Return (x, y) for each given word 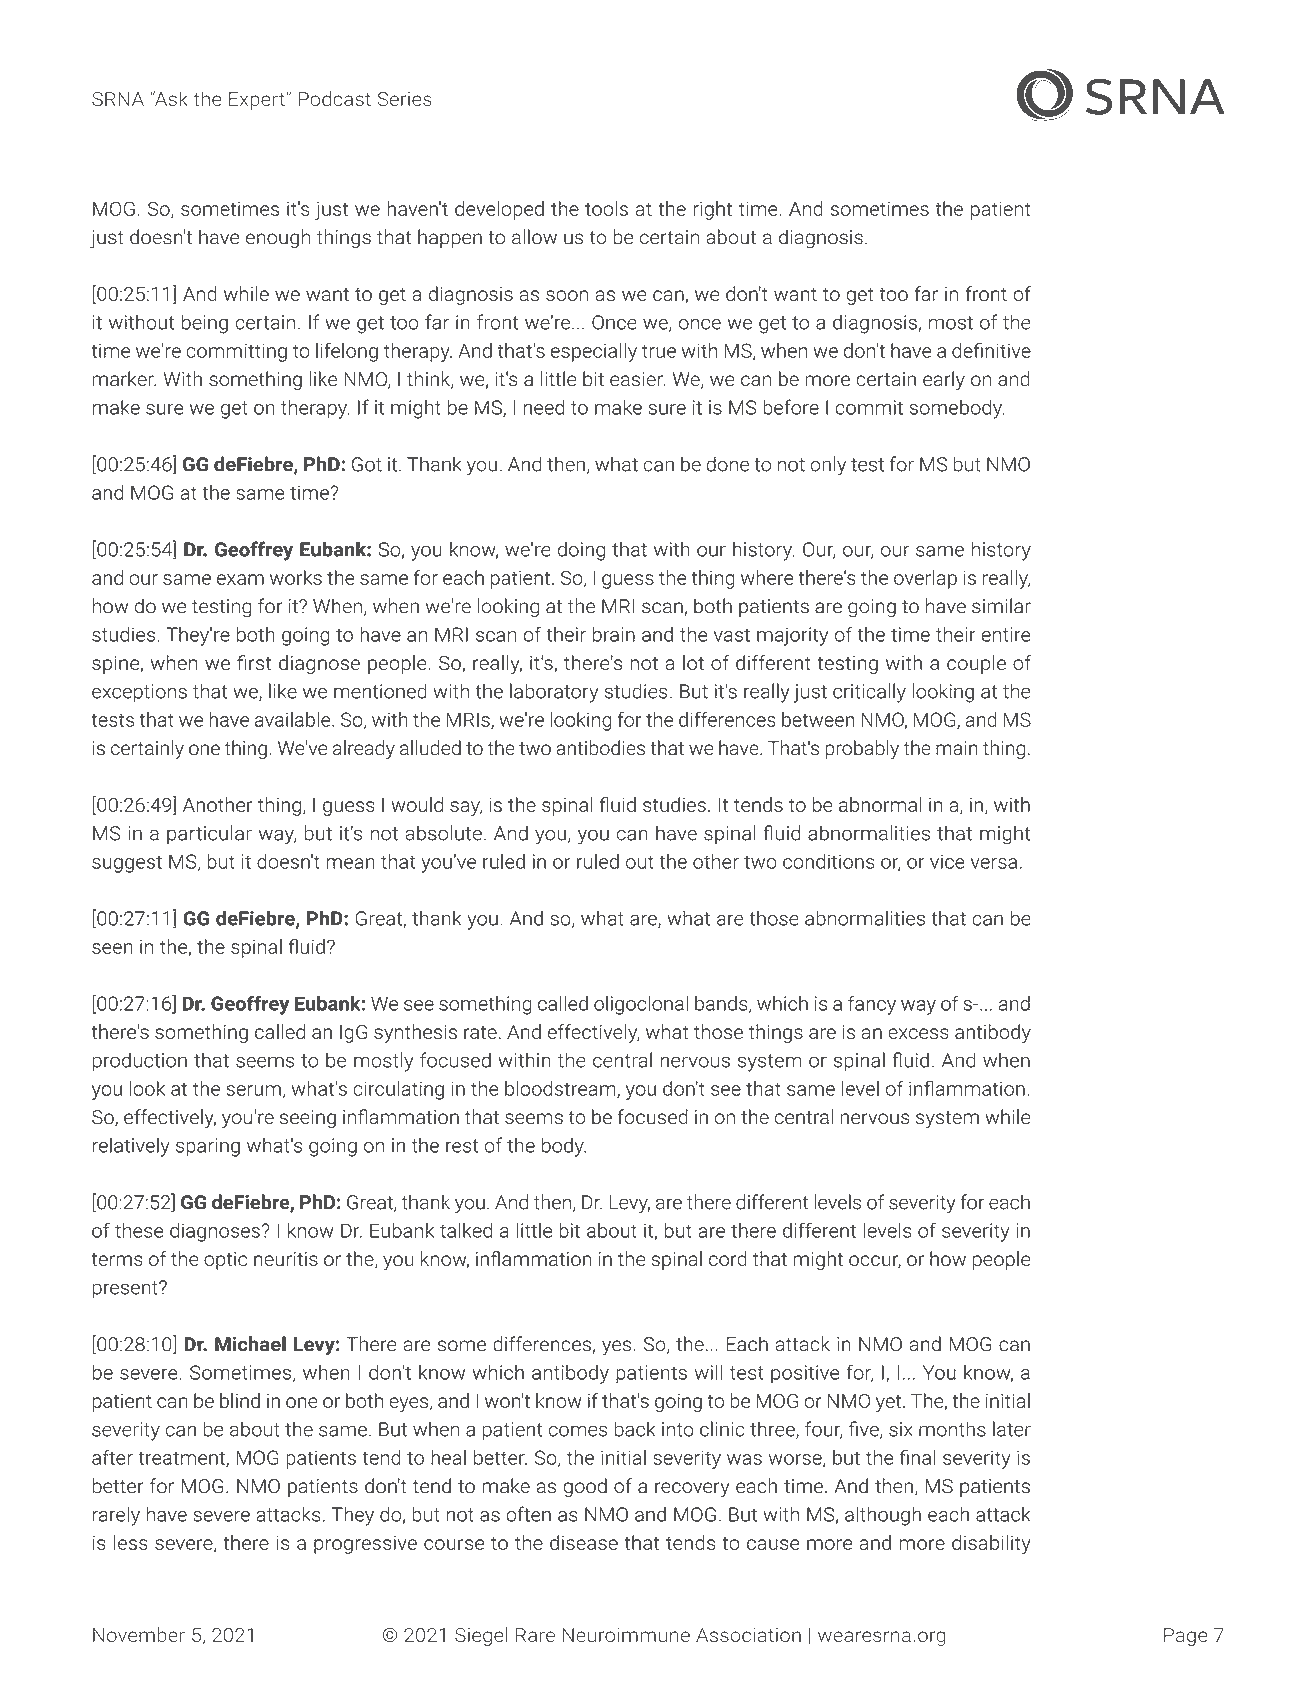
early (944, 380)
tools (606, 208)
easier (637, 379)
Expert (258, 101)
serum (253, 1090)
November (139, 1634)
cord (728, 1258)
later (1012, 1429)
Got (367, 464)
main (957, 748)
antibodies (600, 748)
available (294, 719)
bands (722, 1004)
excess (918, 1033)
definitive (991, 350)
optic (225, 1261)
